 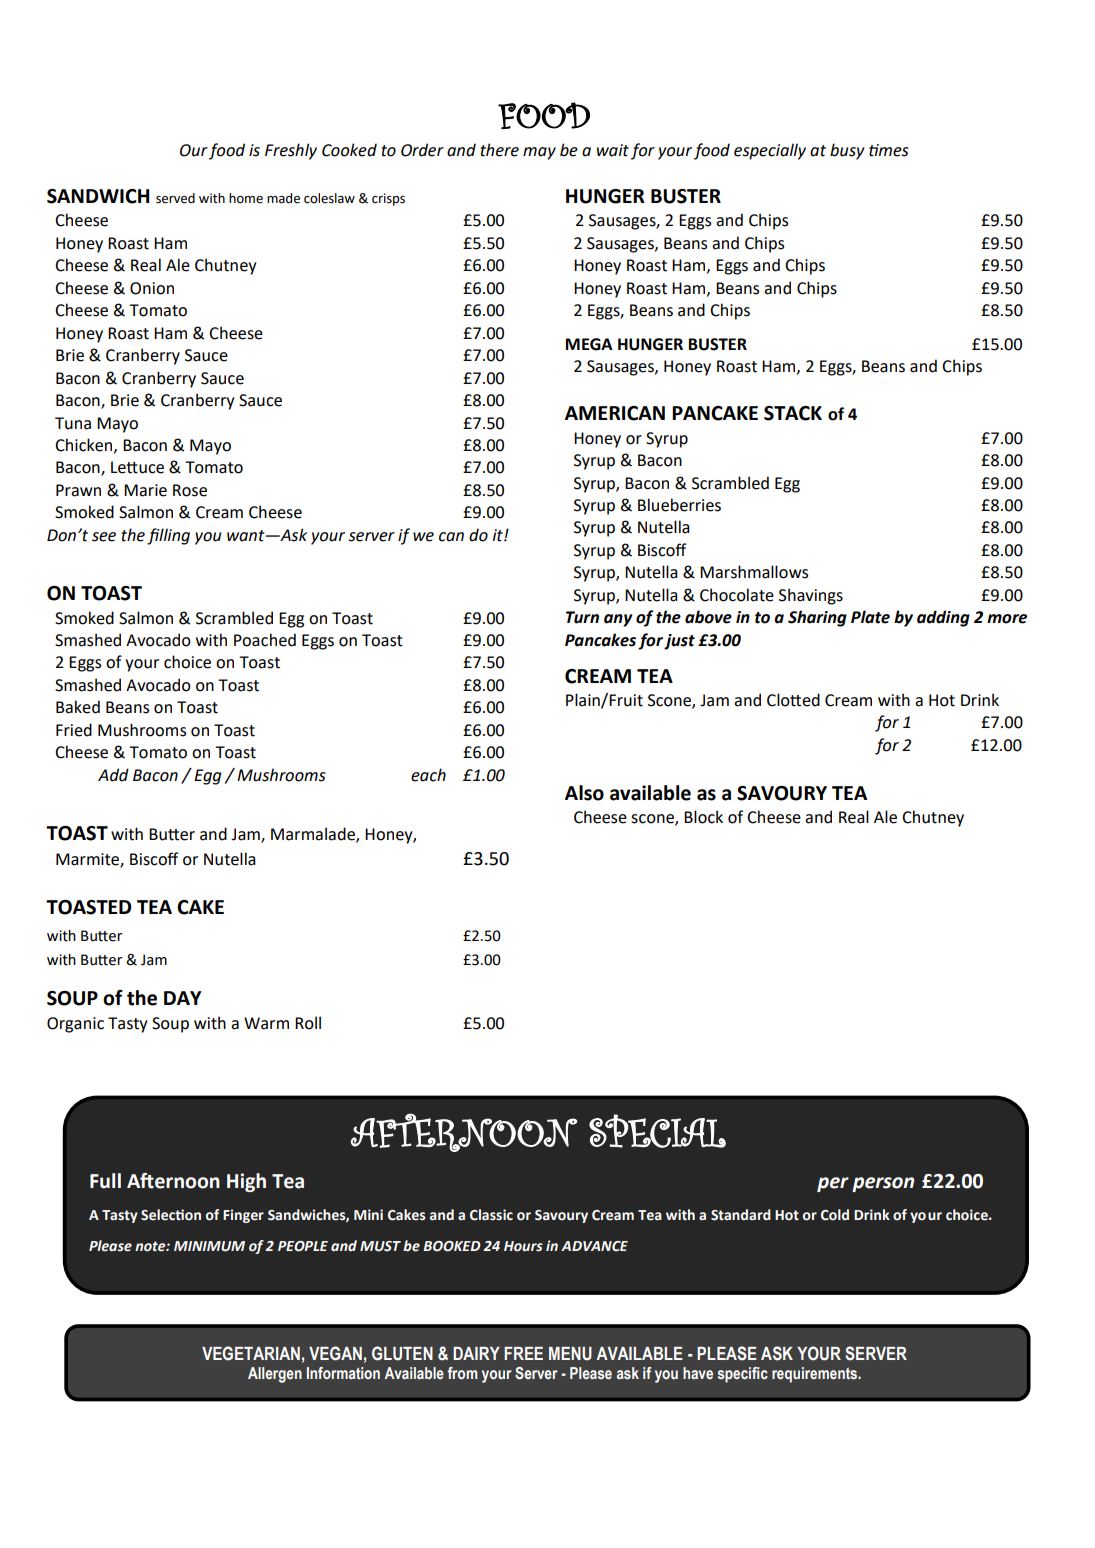 I want to click on FREE, so click(x=523, y=1353).
